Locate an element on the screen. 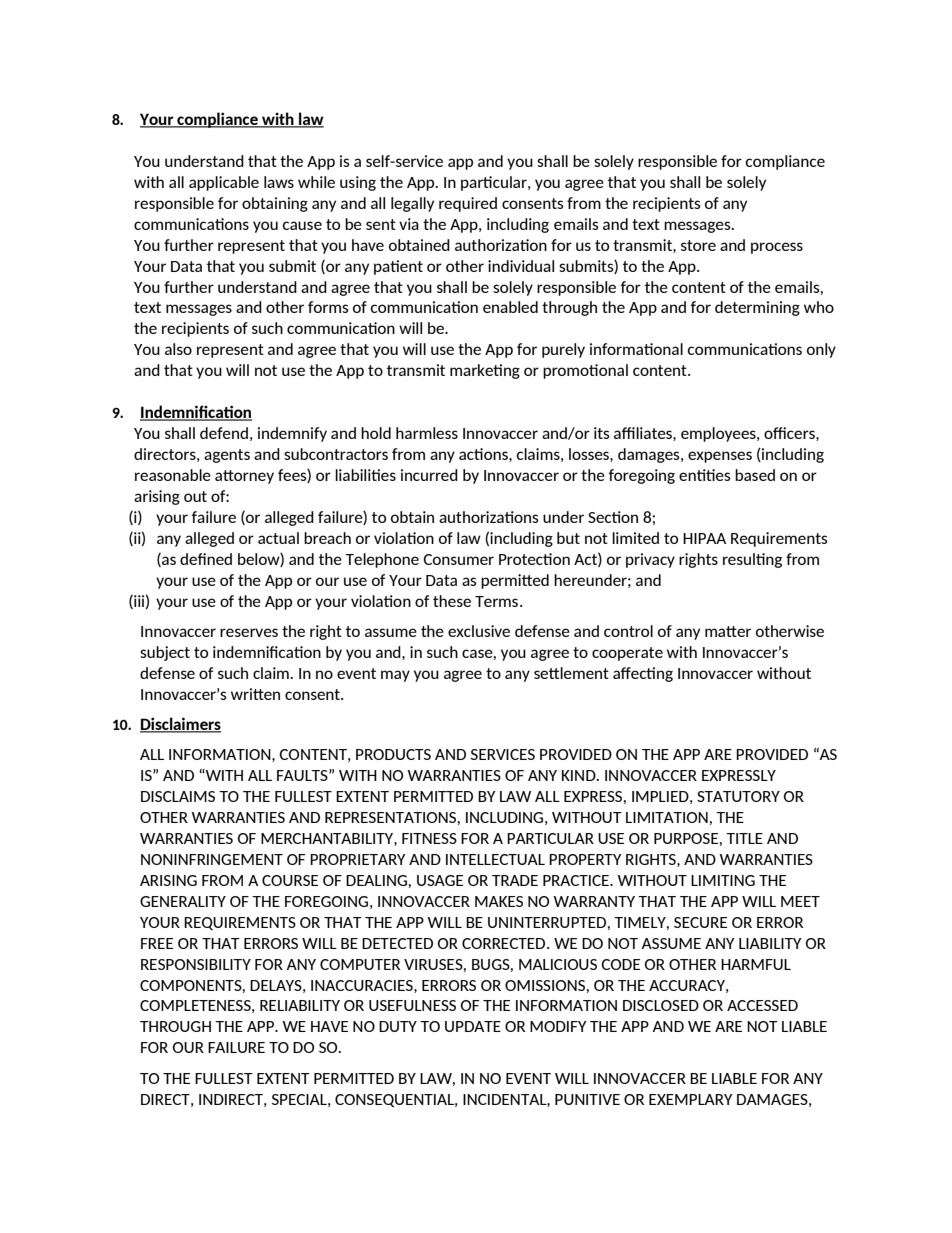 Image resolution: width=952 pixels, height=1233 pixels. defend is located at coordinates (224, 433).
